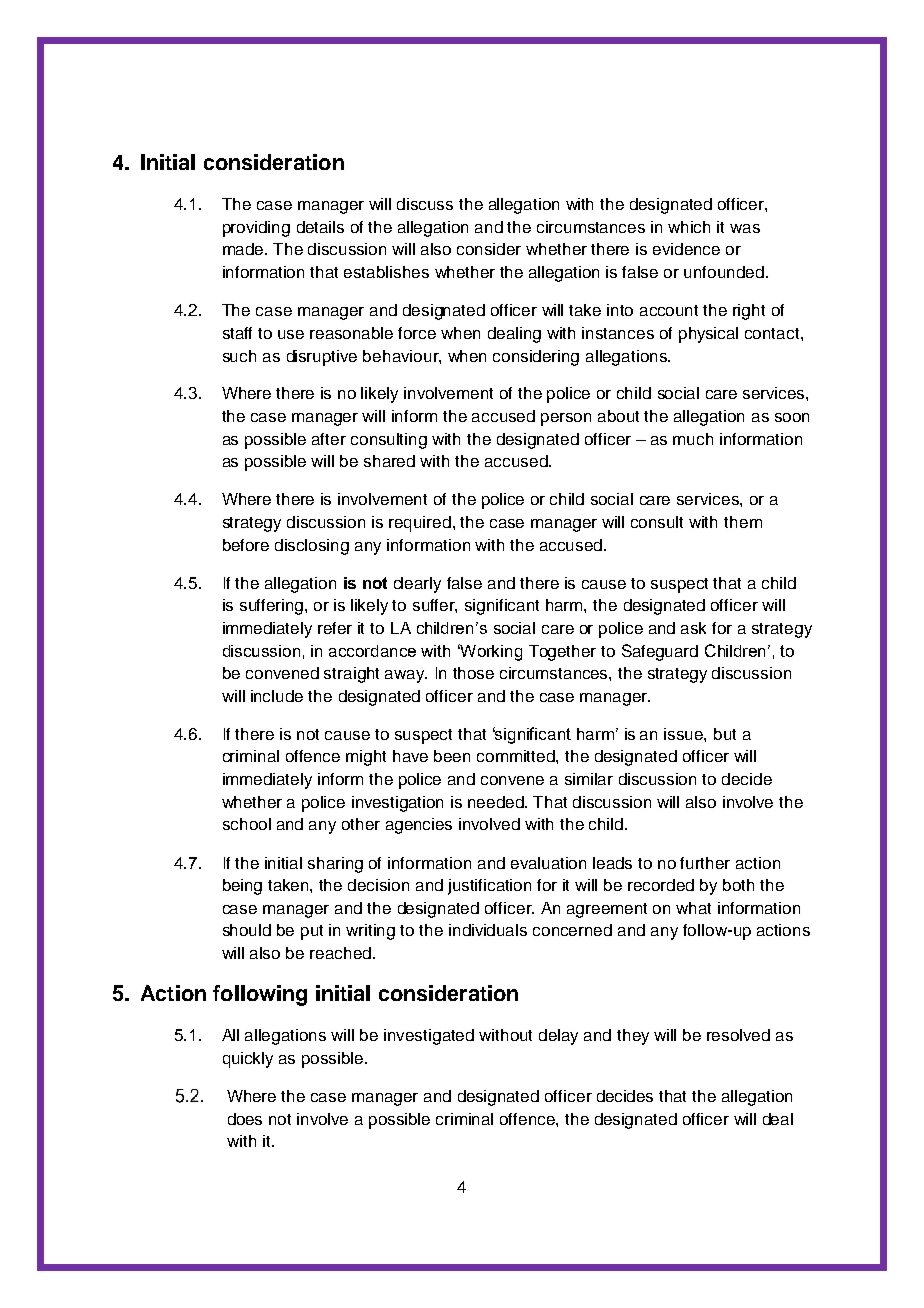 The height and width of the screenshot is (1308, 924). I want to click on those, so click(473, 673).
